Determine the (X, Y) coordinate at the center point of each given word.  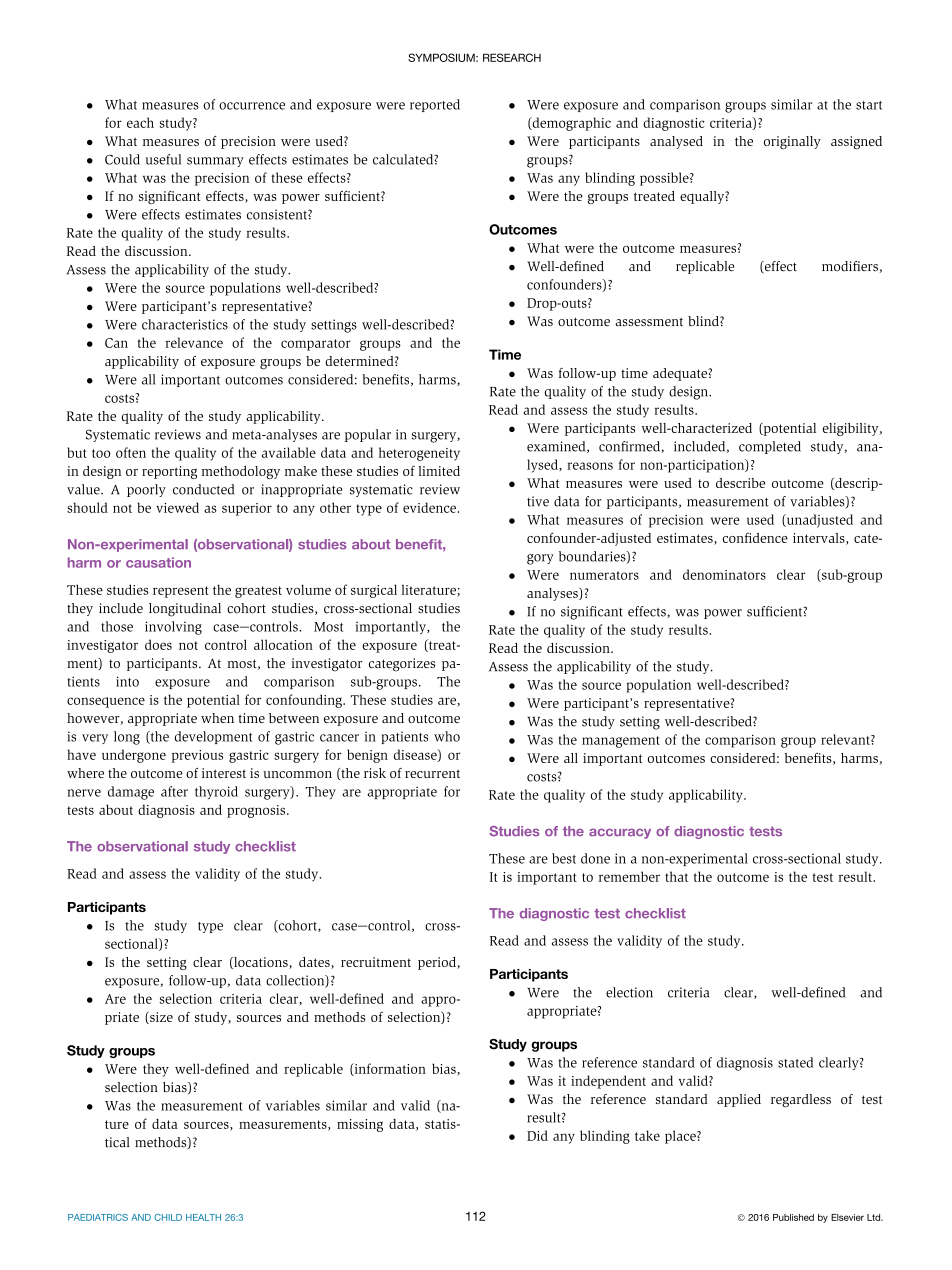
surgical (374, 591)
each (140, 122)
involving (173, 628)
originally (792, 142)
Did (537, 1135)
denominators (724, 574)
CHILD (168, 1217)
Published (793, 1217)
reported (435, 105)
